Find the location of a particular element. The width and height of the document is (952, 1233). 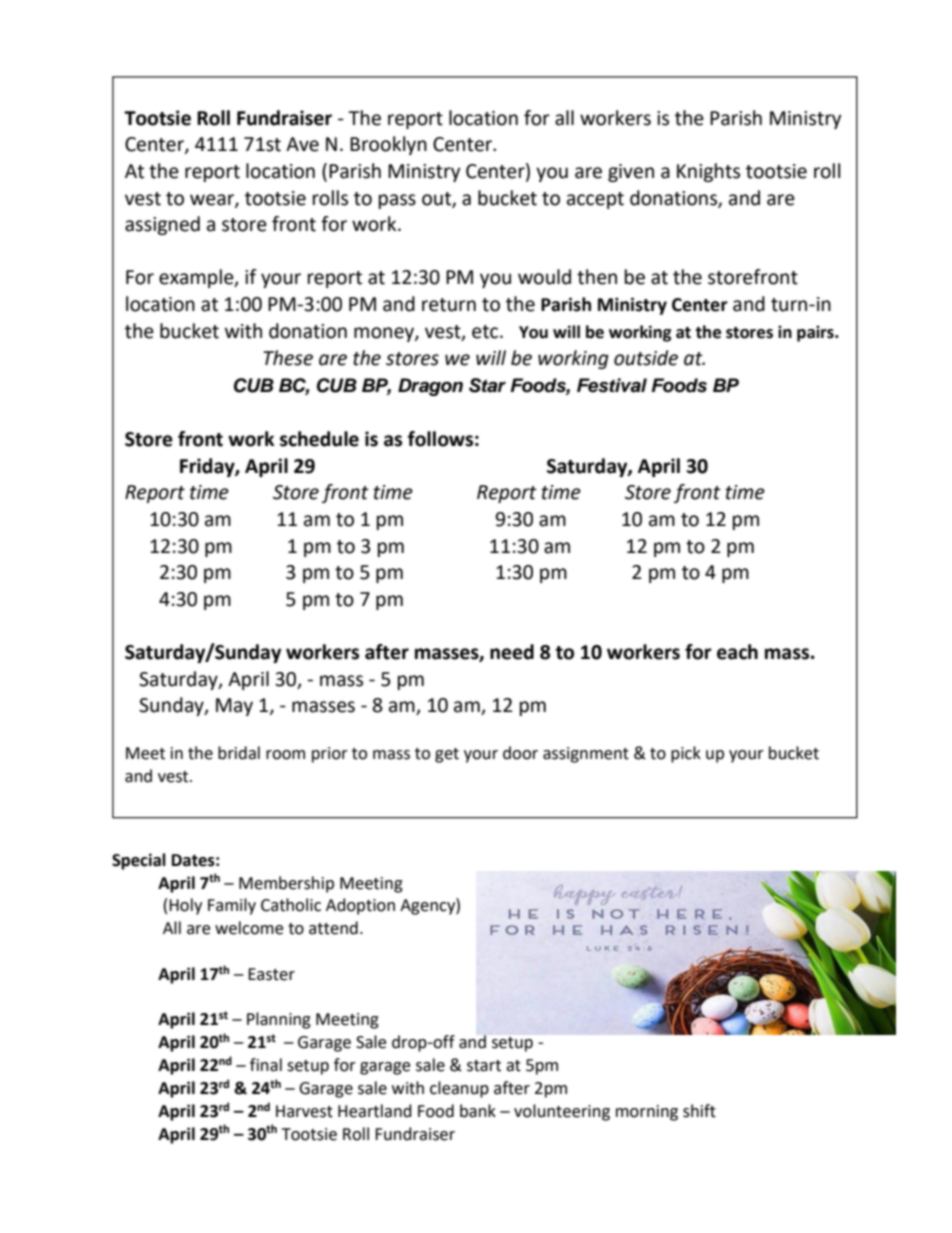

shift is located at coordinates (699, 1111).
